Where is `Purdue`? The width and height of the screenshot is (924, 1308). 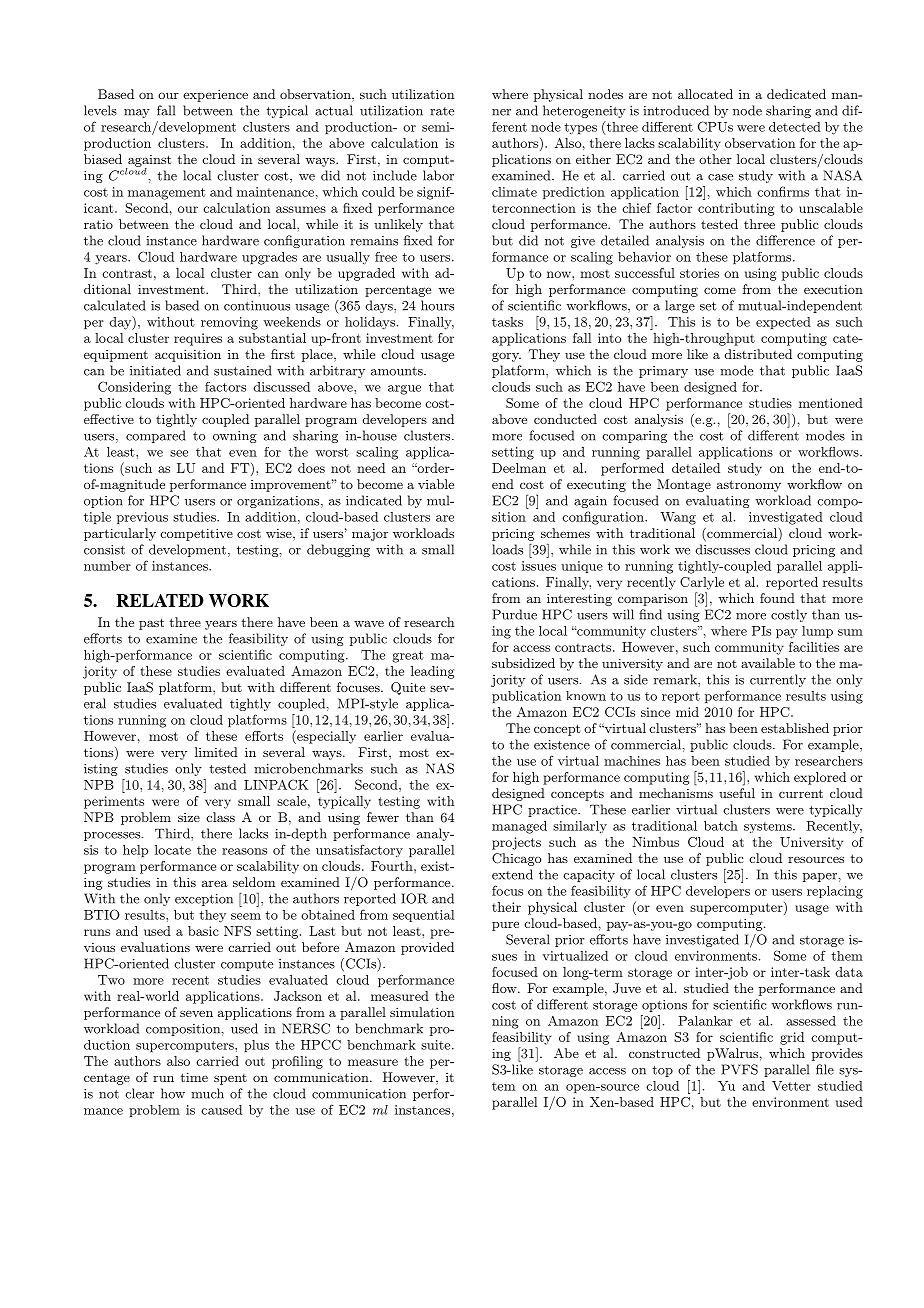
Purdue is located at coordinates (515, 614).
